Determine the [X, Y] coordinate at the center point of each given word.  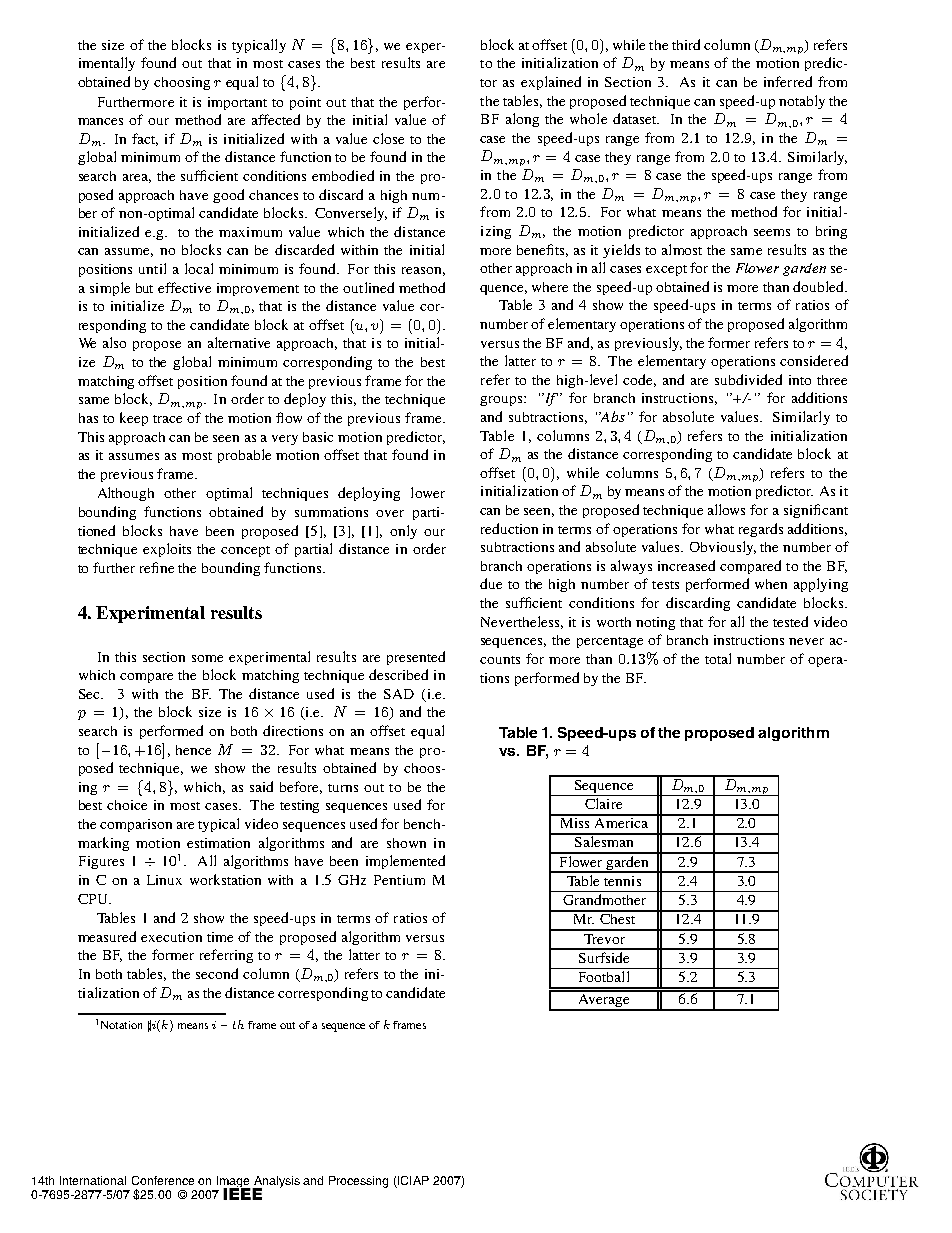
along [522, 120]
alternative [239, 342]
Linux [164, 880]
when [771, 584]
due [491, 583]
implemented [405, 862]
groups [502, 401]
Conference [163, 1180]
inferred [788, 81]
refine [157, 567]
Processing [358, 1182]
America [621, 821]
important [237, 103]
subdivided [748, 379]
